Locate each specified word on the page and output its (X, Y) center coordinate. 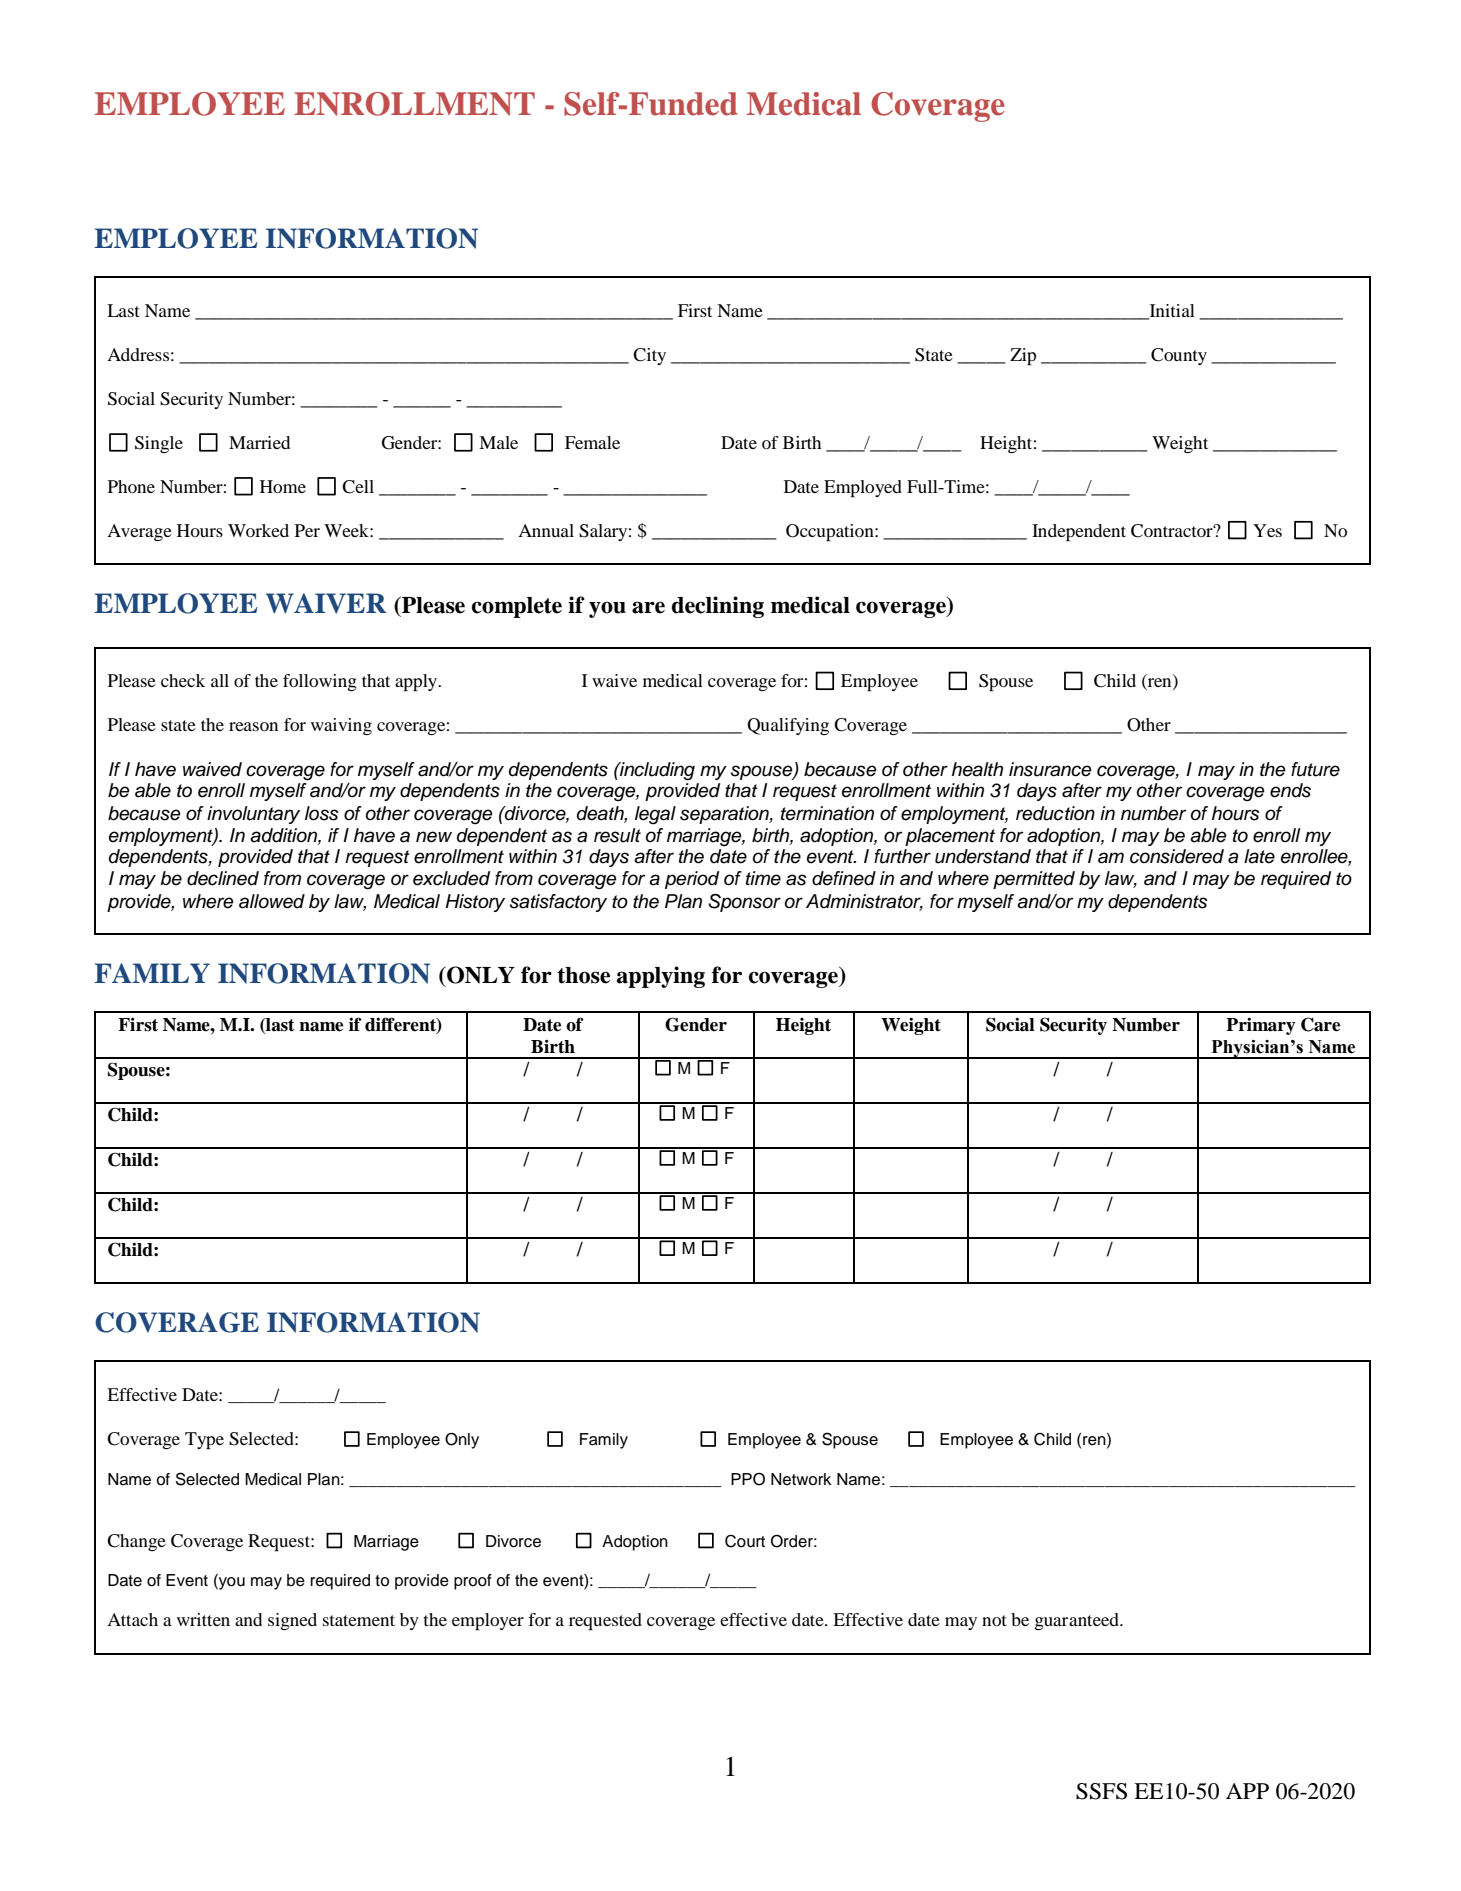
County (1179, 356)
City (649, 356)
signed (292, 1621)
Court (745, 1541)
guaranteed (1077, 1621)
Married (259, 442)
